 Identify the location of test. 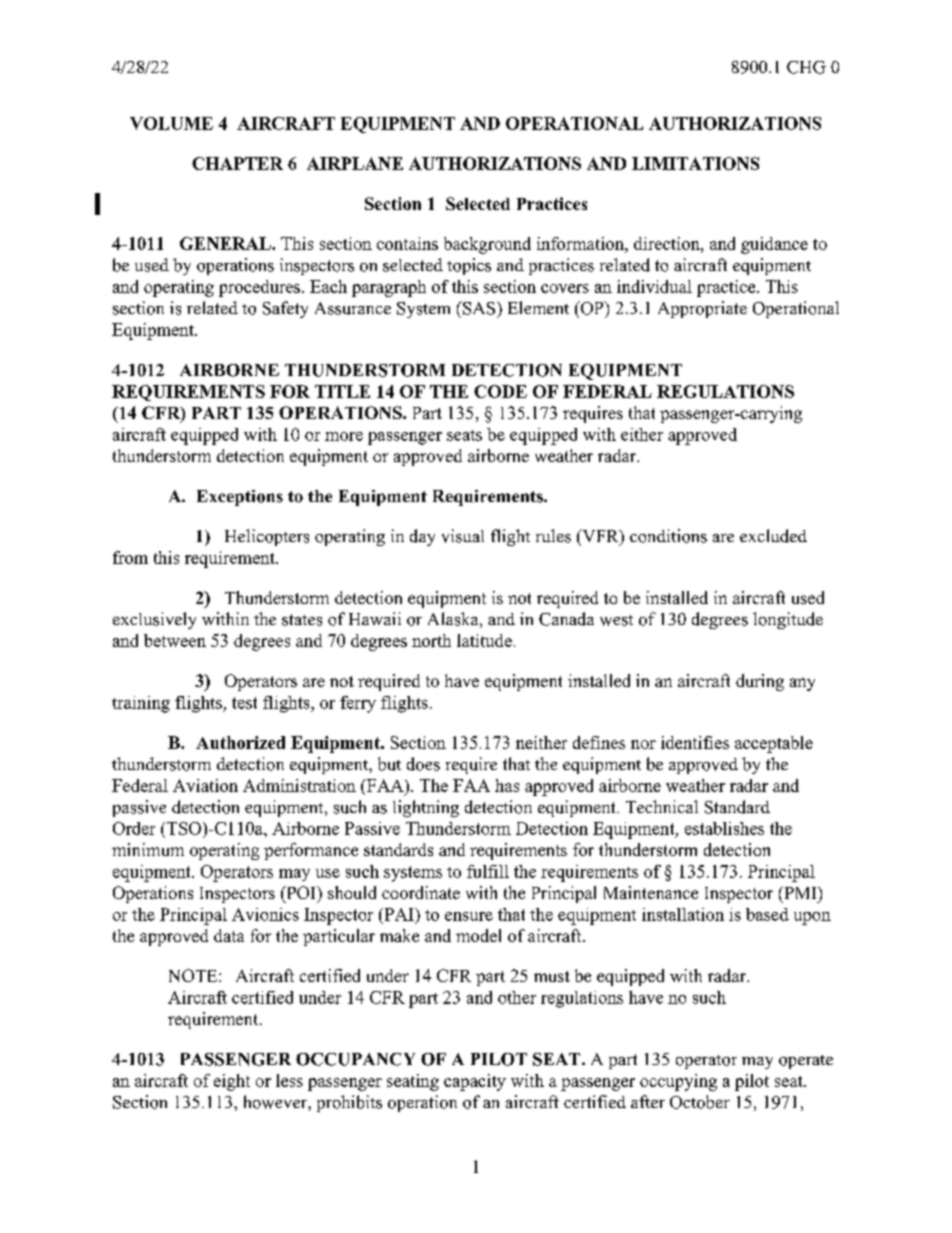
(244, 703).
